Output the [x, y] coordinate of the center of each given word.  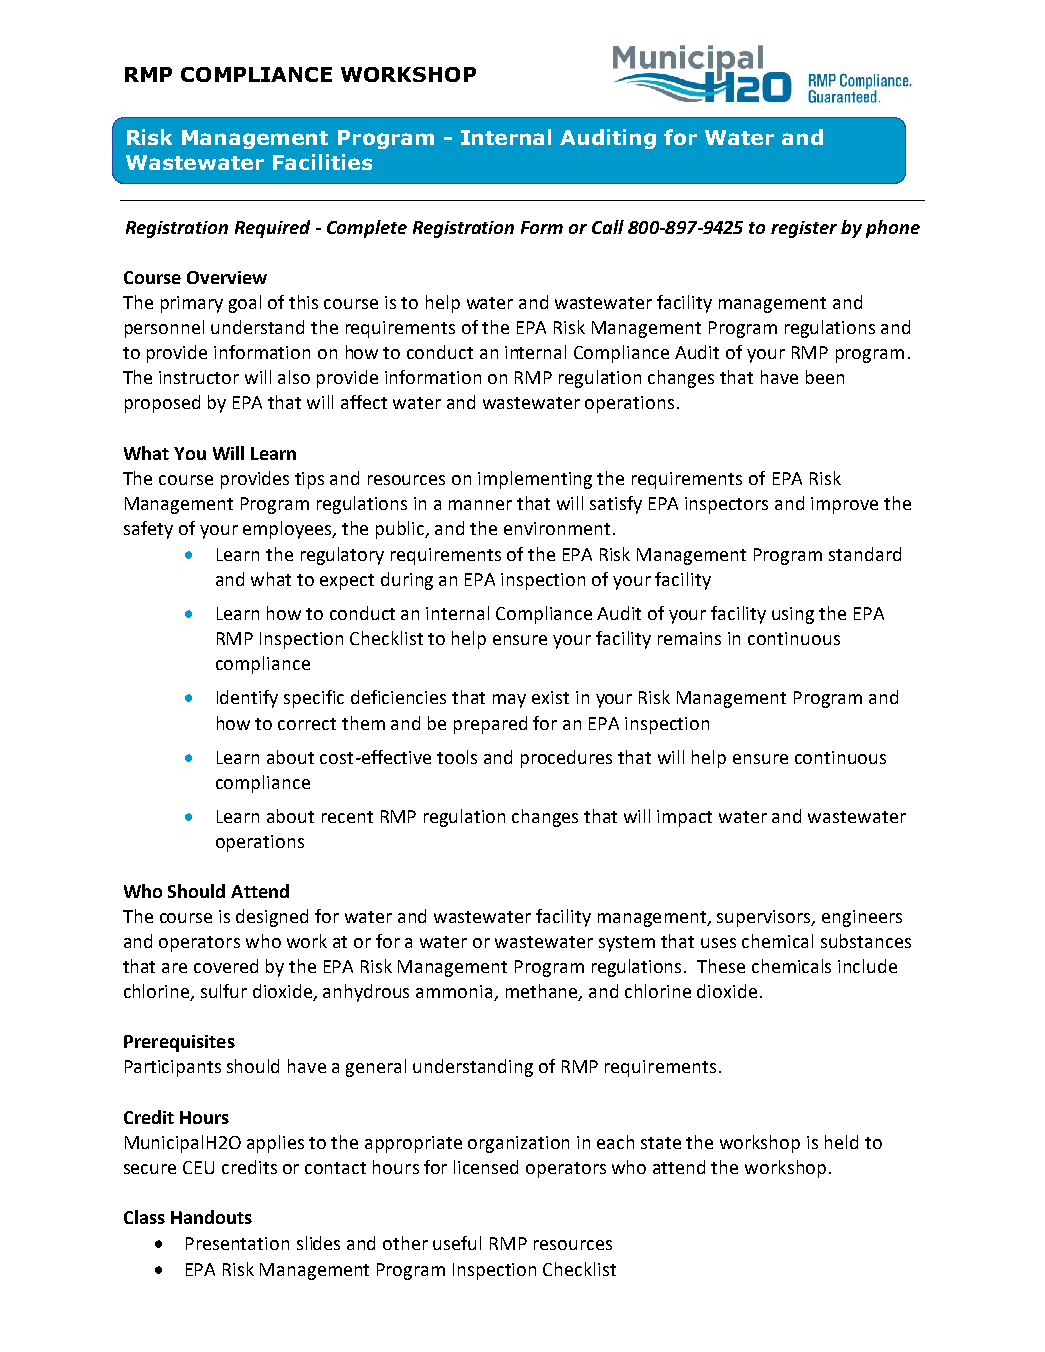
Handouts [211, 1217]
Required [272, 229]
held [841, 1142]
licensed [486, 1167]
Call [608, 227]
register [804, 229]
